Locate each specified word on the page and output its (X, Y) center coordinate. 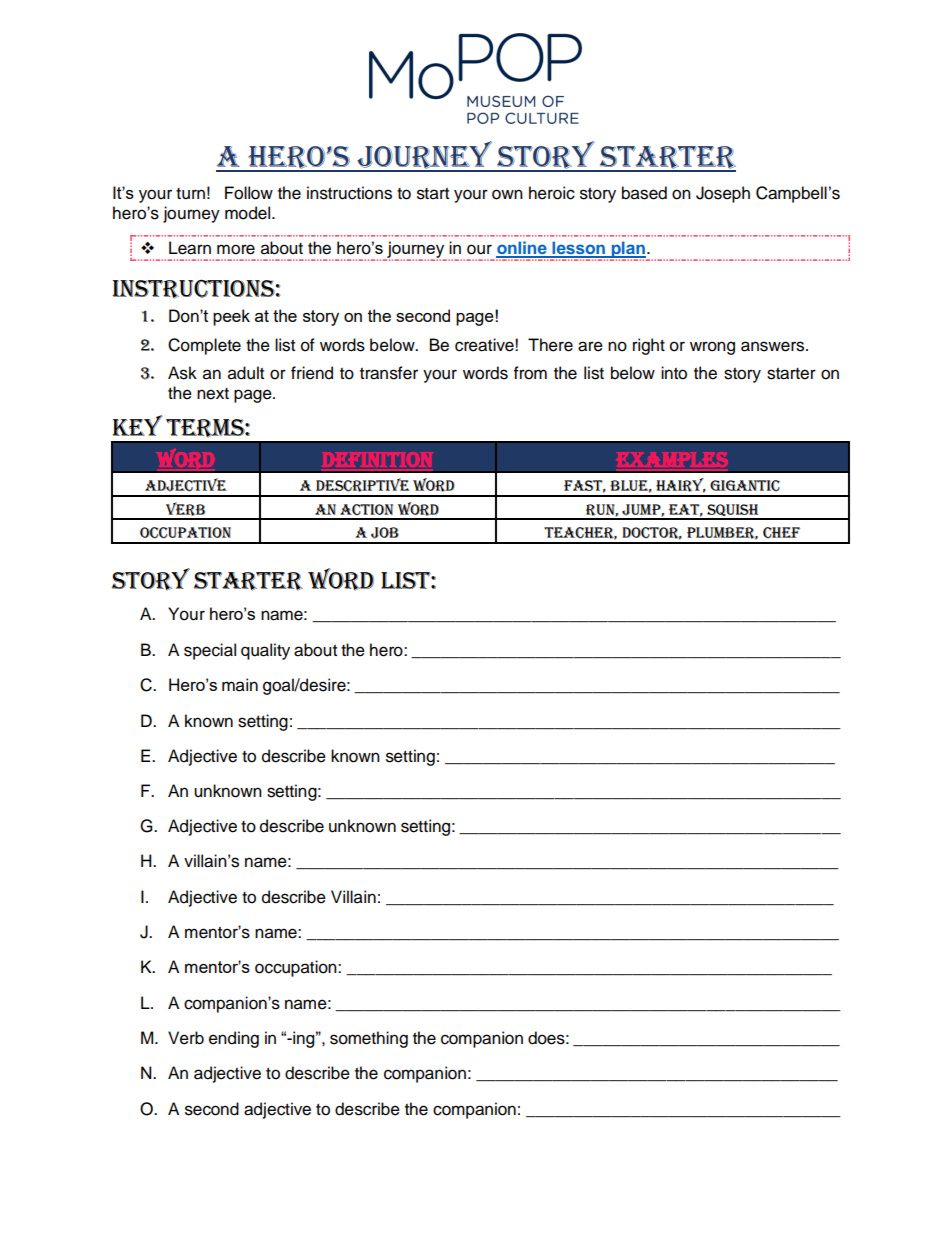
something (369, 1039)
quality (265, 651)
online (522, 249)
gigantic (745, 486)
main (240, 685)
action (366, 510)
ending (234, 1039)
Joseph (723, 194)
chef (781, 533)
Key (138, 425)
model (249, 213)
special (210, 651)
